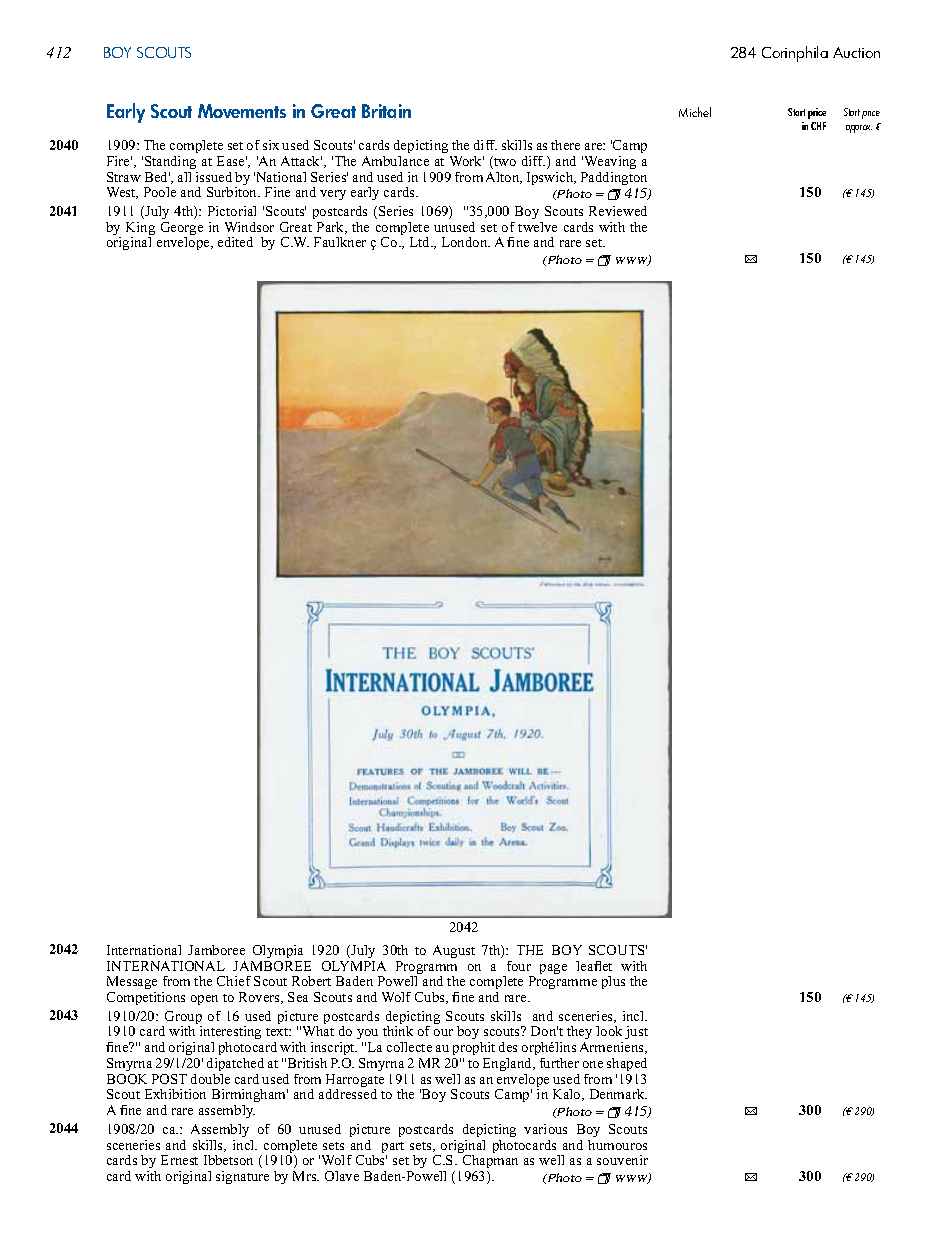 This screenshot has height=1243, width=952. What do you see at coordinates (613, 982) in the screenshot?
I see `plus` at bounding box center [613, 982].
